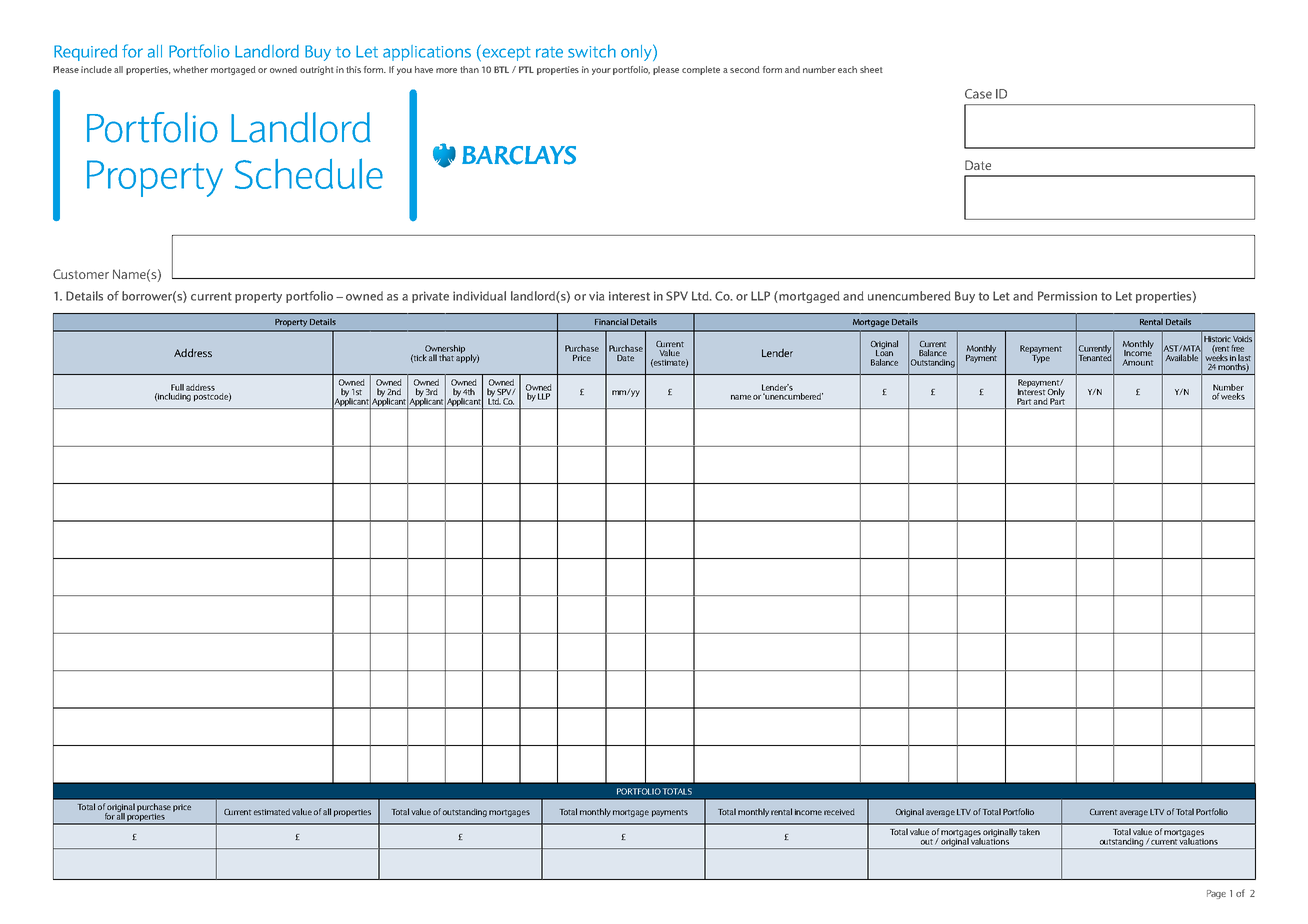  I want to click on Full, so click(177, 387).
